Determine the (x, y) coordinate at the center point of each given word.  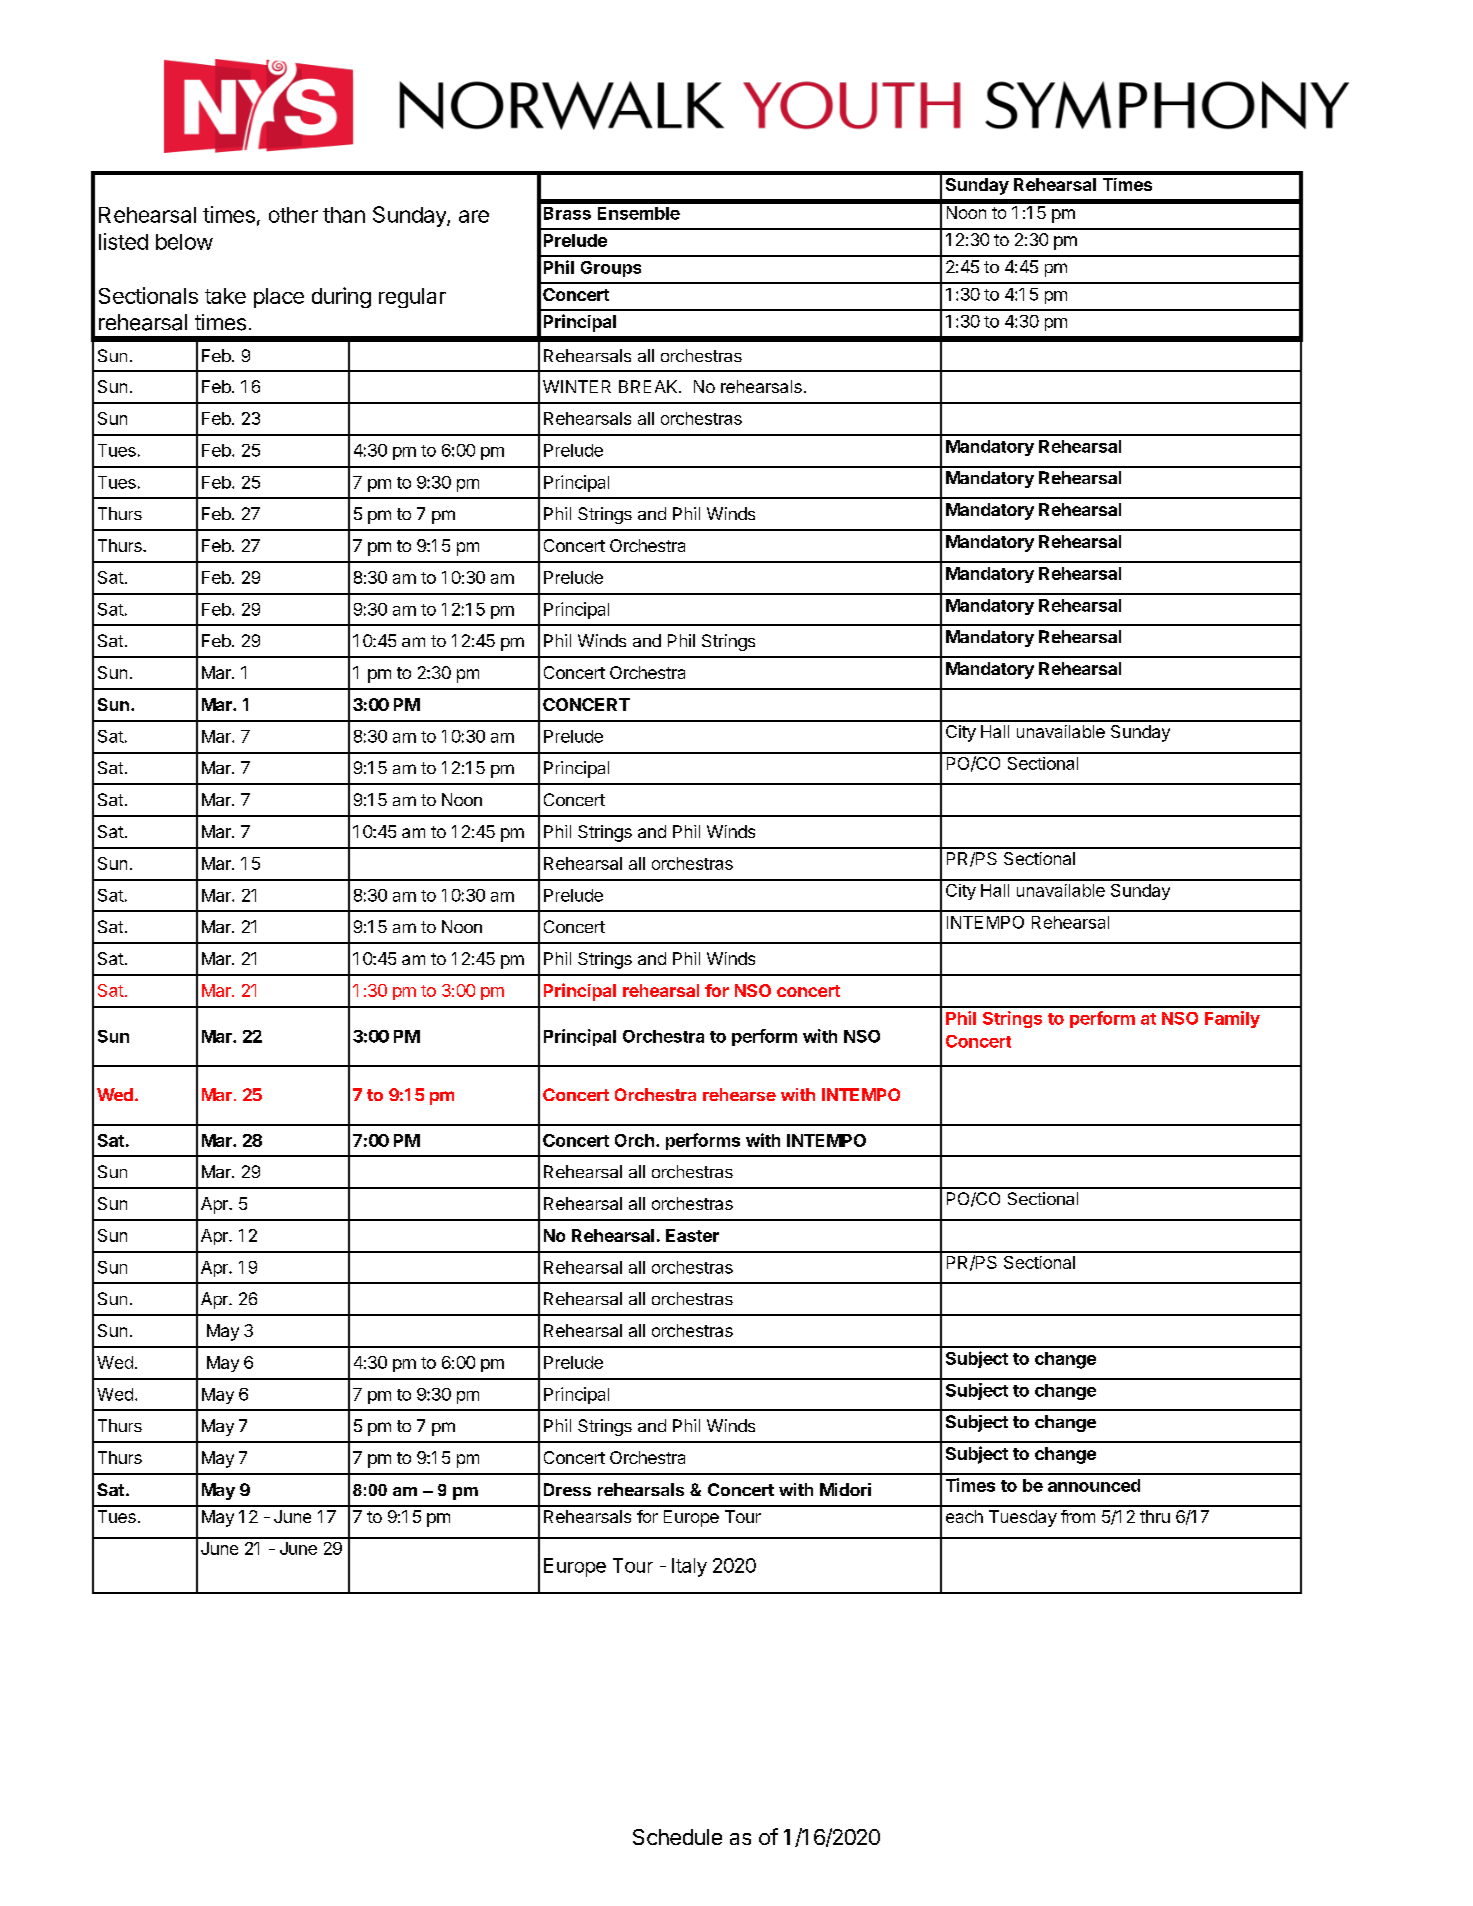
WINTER (577, 386)
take (225, 296)
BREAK (649, 386)
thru (1155, 1516)
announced (1094, 1485)
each (964, 1516)
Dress (567, 1489)
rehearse (739, 1094)
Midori (845, 1489)
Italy (689, 1567)
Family (1232, 1019)
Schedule (677, 1837)
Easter (692, 1235)
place (279, 298)
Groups (611, 269)
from (1078, 1516)
